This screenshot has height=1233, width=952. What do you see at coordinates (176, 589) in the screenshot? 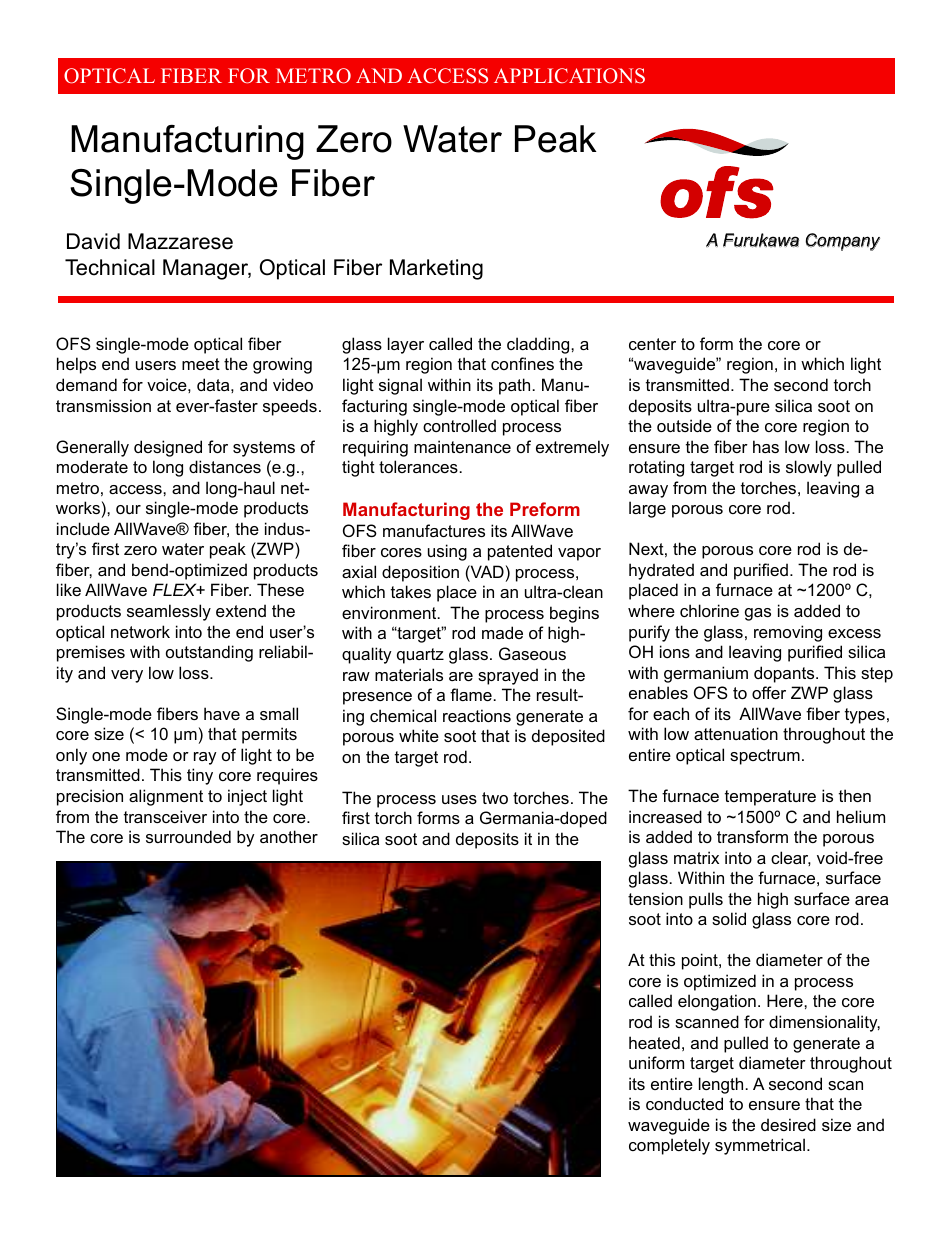
I see `FLEX` at bounding box center [176, 589].
